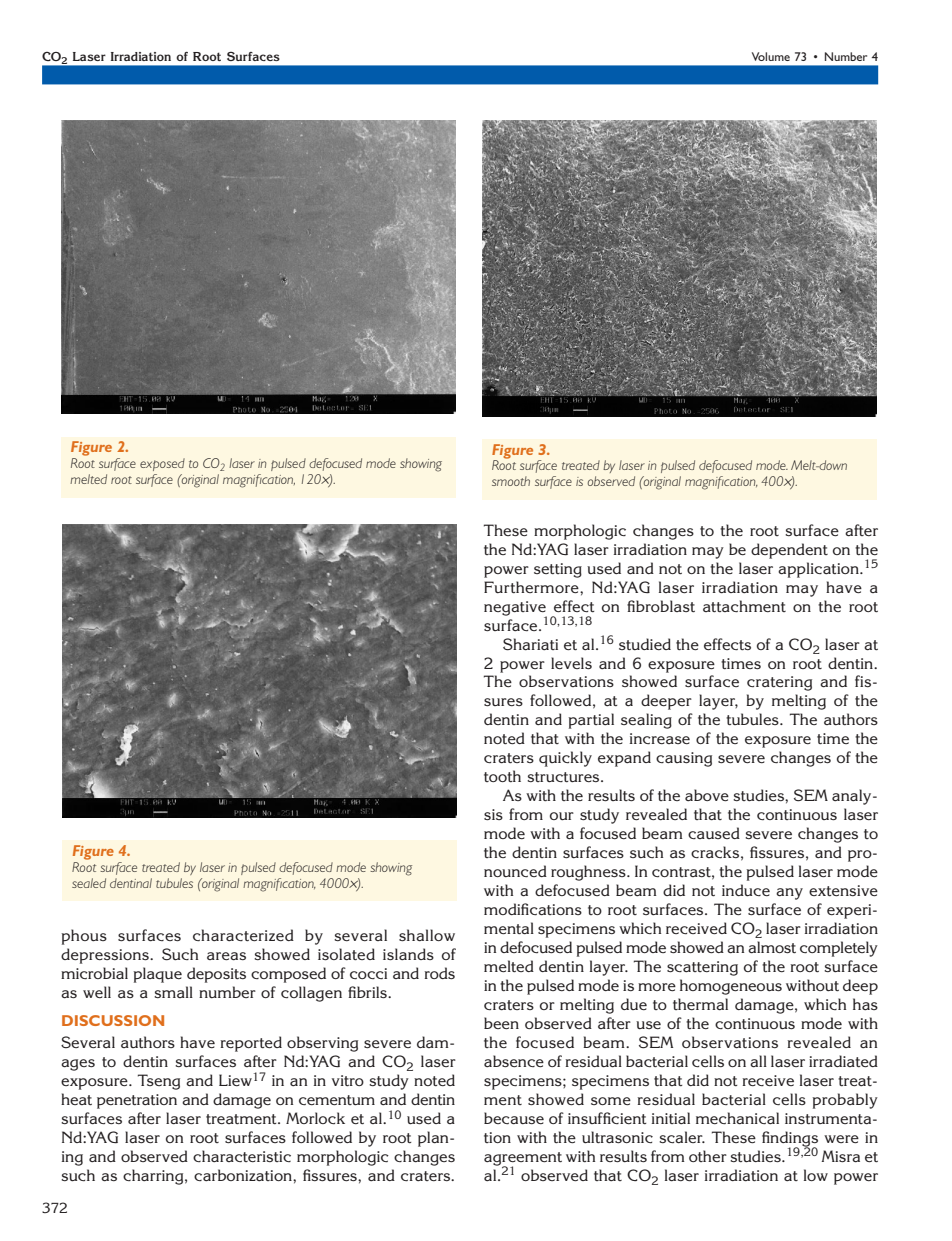  I want to click on Volume, so click(771, 56).
